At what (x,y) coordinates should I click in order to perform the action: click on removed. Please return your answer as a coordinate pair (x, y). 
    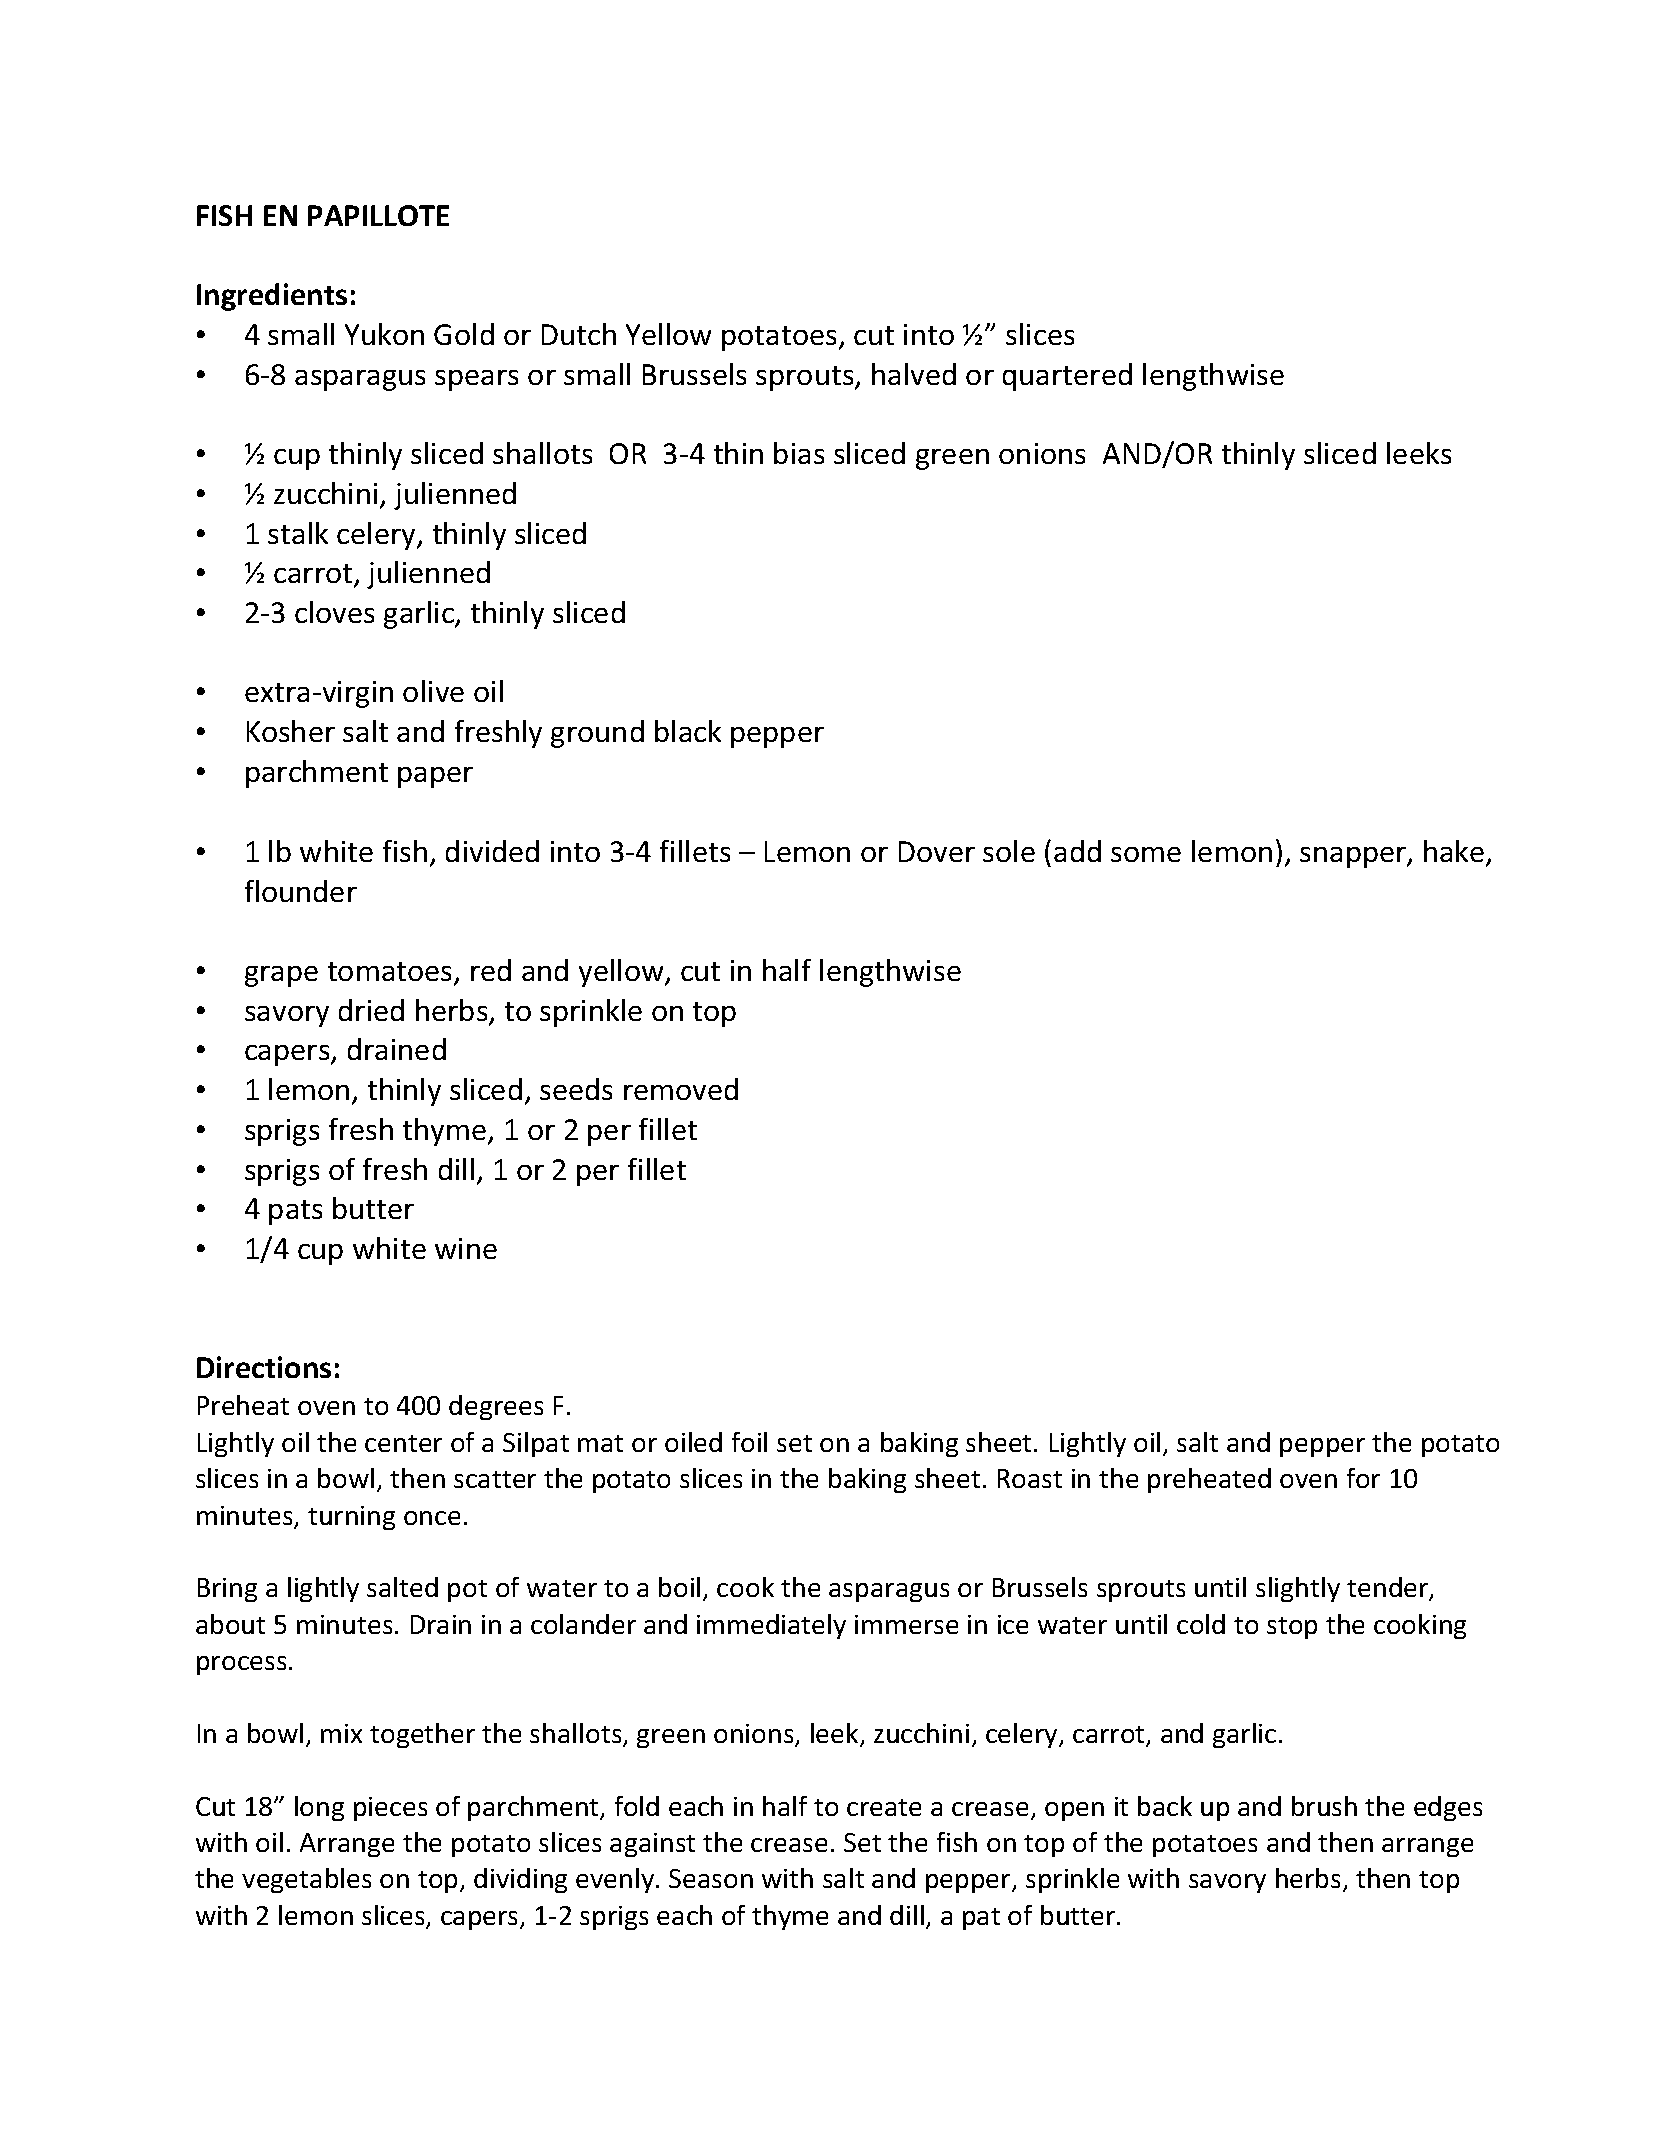
    Looking at the image, I should click on (681, 1089).
